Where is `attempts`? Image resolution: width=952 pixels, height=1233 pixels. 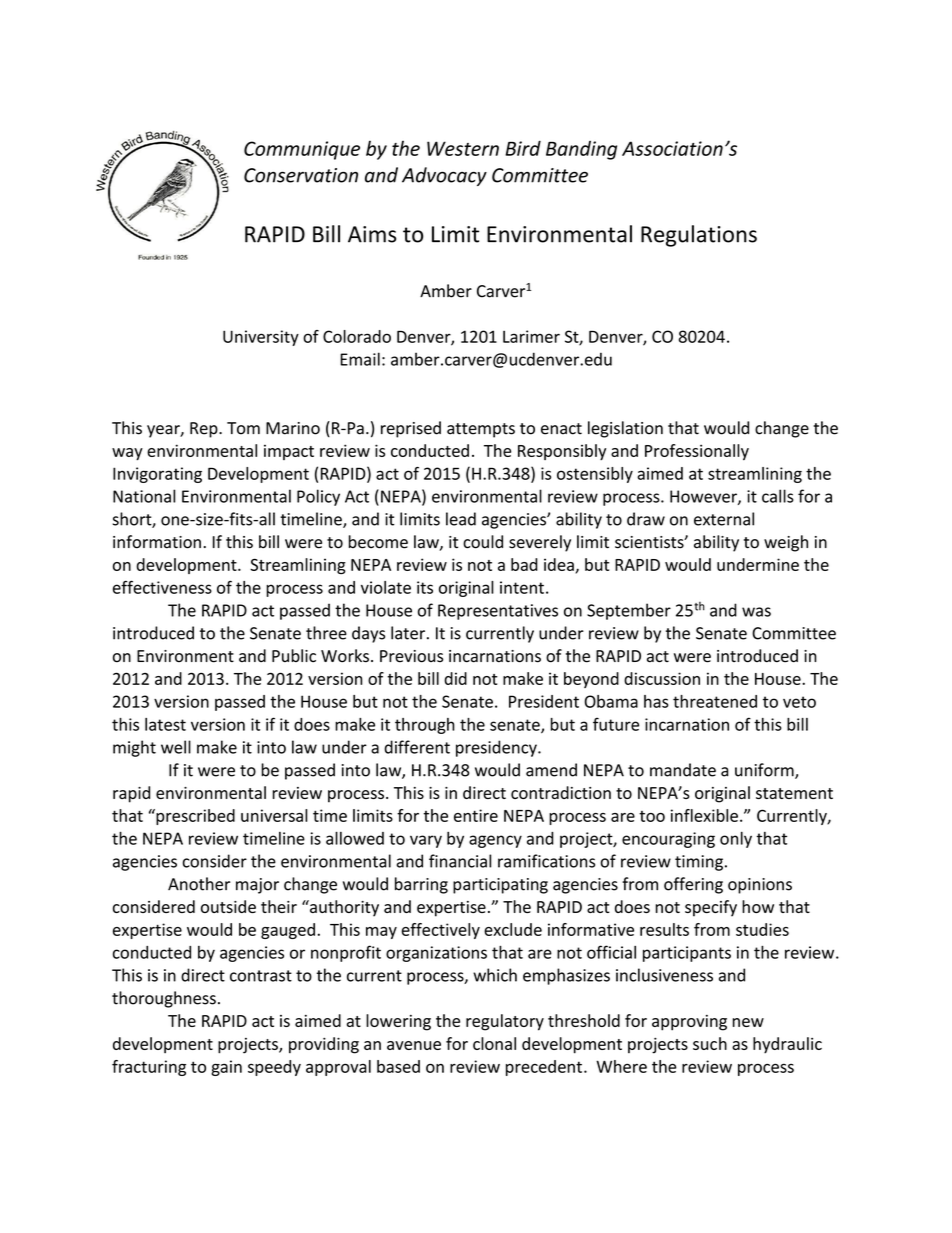 attempts is located at coordinates (481, 430).
